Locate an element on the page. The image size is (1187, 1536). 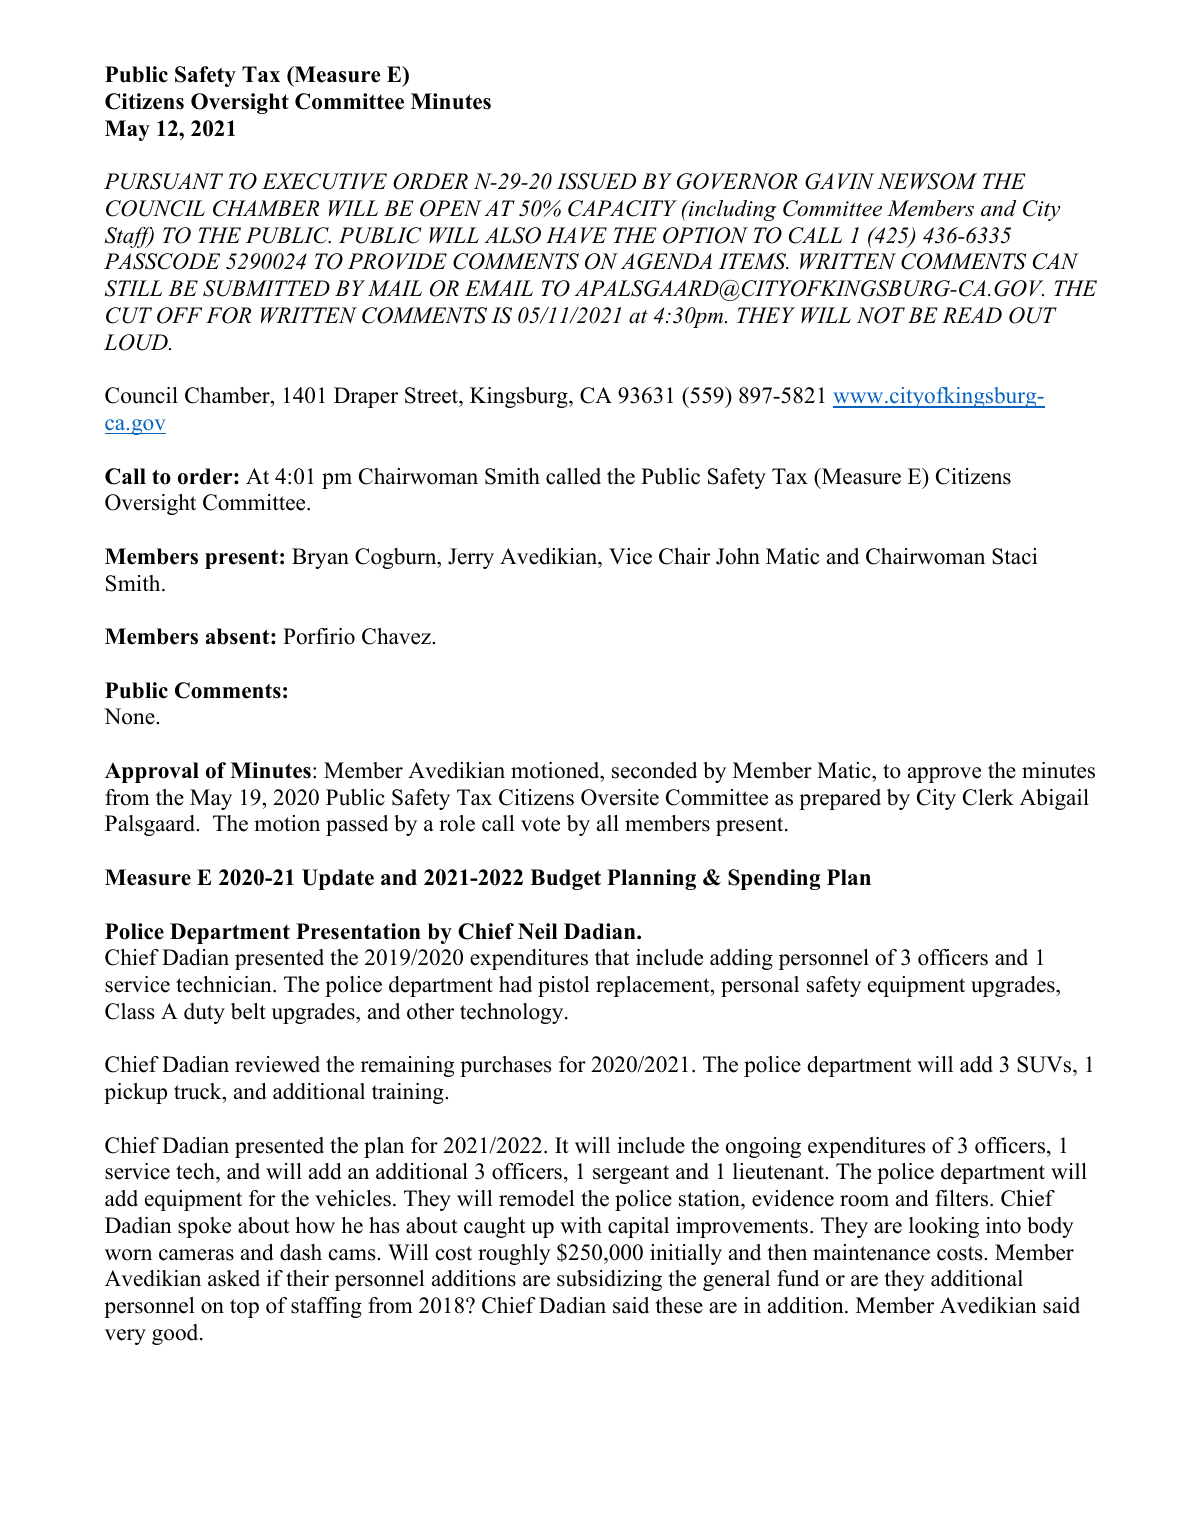
top is located at coordinates (244, 1308).
